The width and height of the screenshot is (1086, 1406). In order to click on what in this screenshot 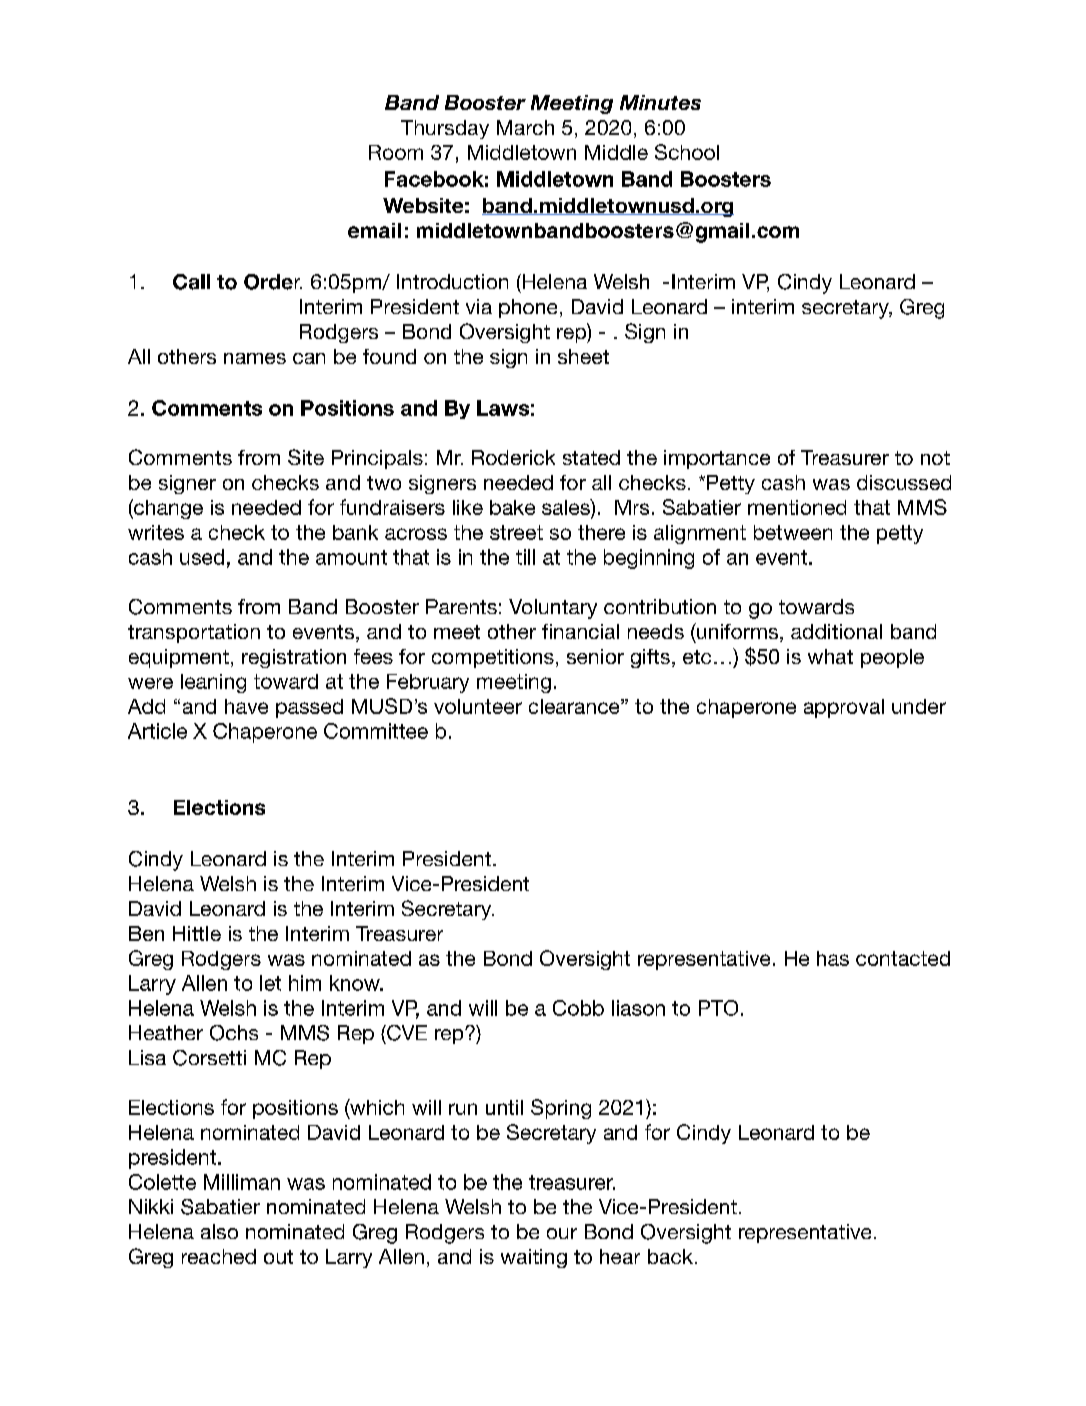, I will do `click(830, 656)`.
